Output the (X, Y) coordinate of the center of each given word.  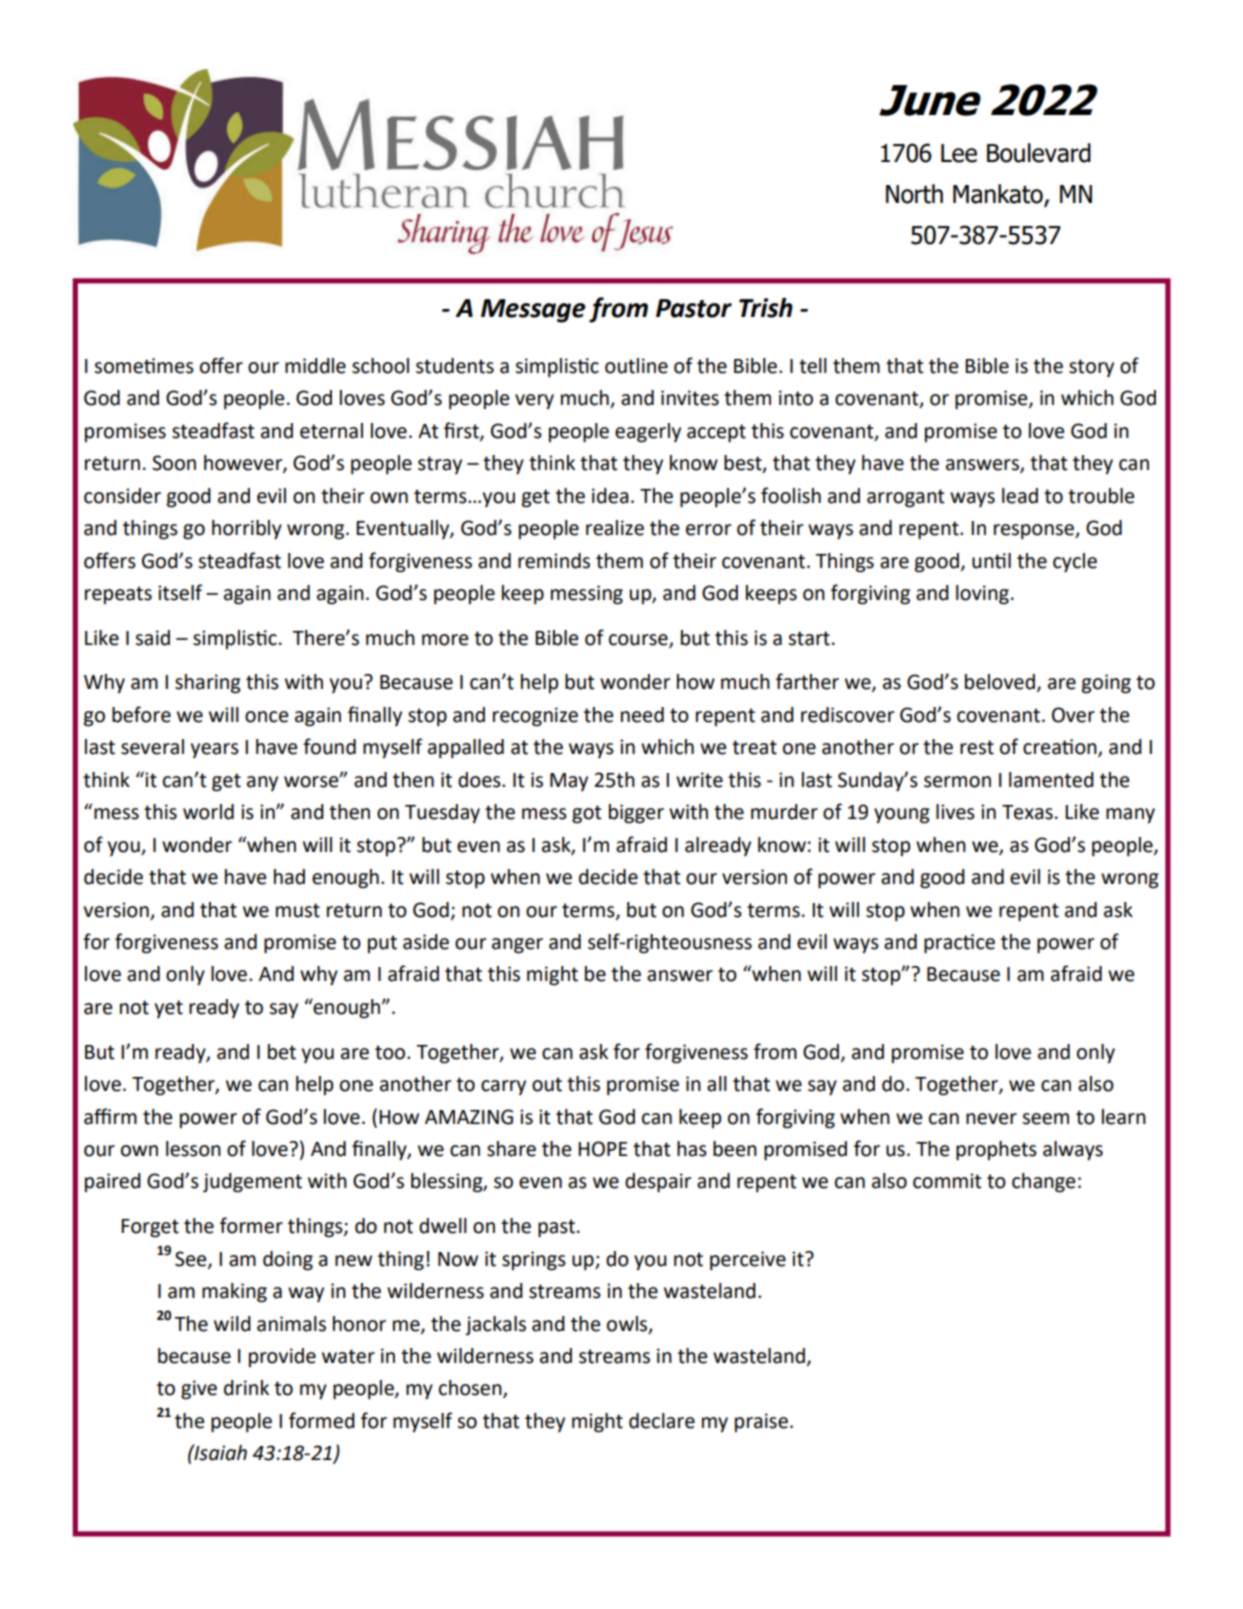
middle (315, 366)
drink (246, 1388)
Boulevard (1039, 153)
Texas (1027, 812)
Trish (766, 308)
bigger (636, 814)
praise (761, 1422)
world (208, 812)
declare (662, 1421)
